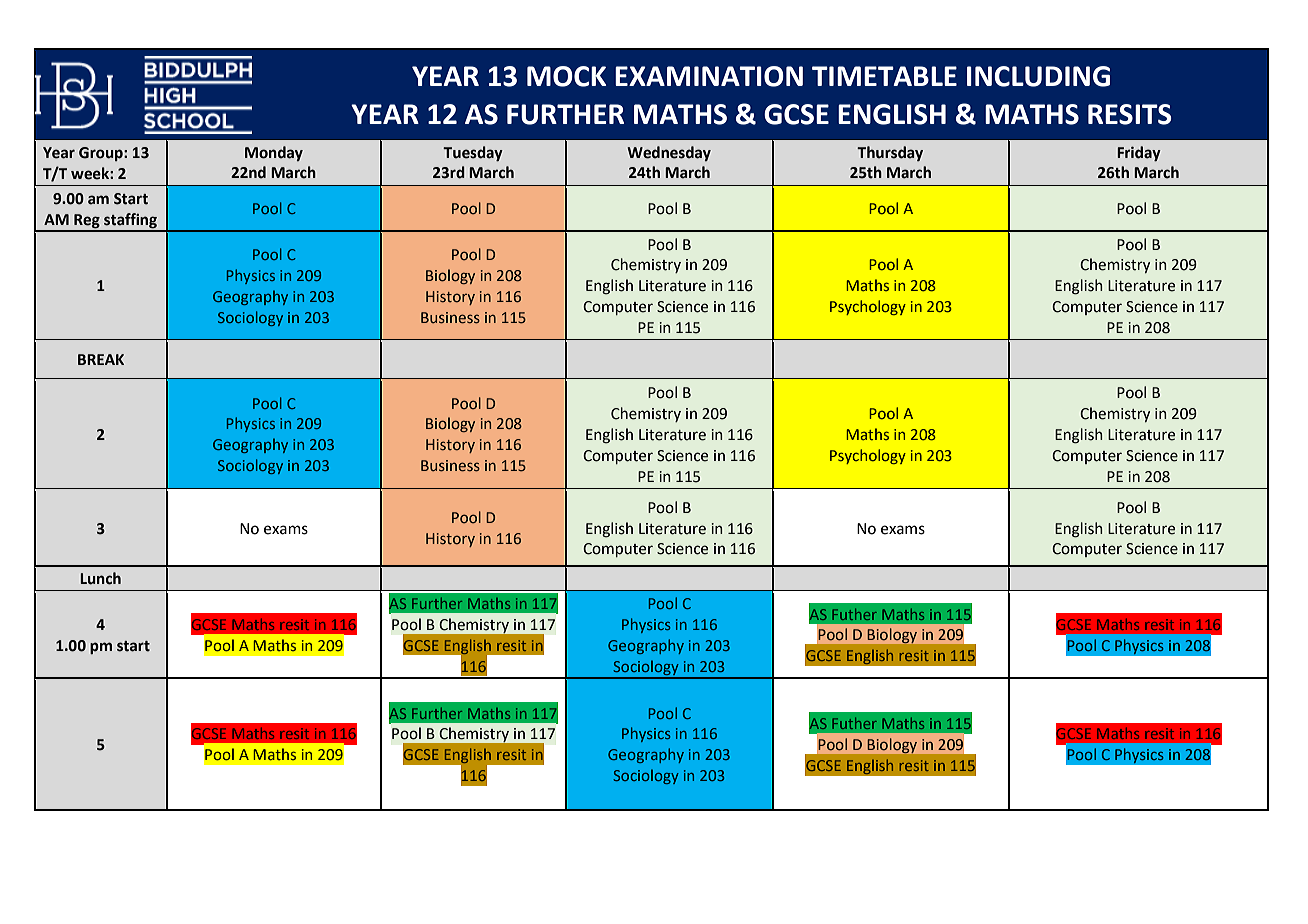 This page has height=924, width=1308. Describe the element at coordinates (100, 578) in the page. I see `Lunch` at that location.
